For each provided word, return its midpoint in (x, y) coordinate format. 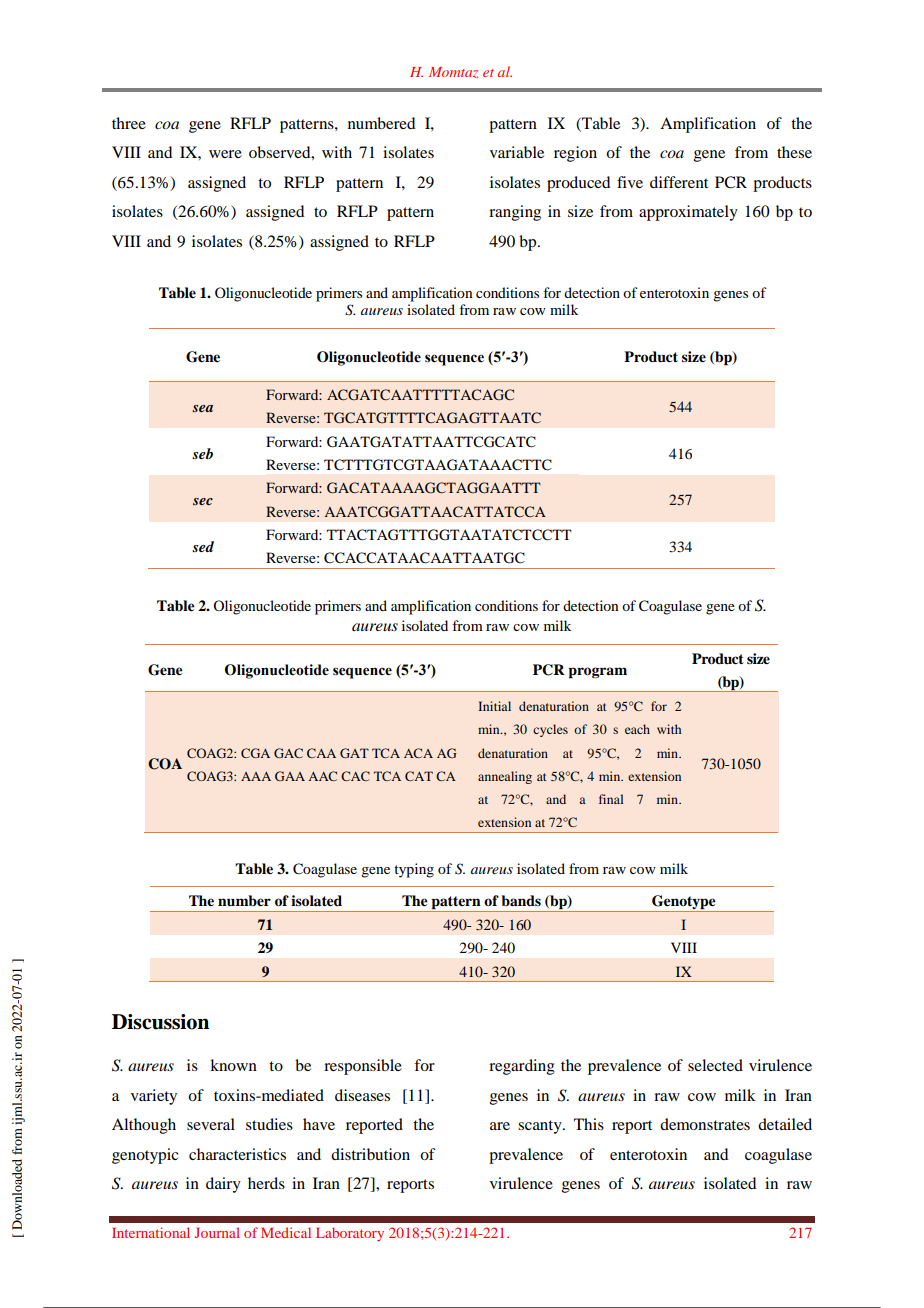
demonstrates (705, 1124)
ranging (515, 213)
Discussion (160, 1022)
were (225, 154)
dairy (223, 1185)
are (500, 1126)
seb (202, 453)
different (679, 182)
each (637, 729)
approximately (688, 213)
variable (517, 152)
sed (203, 546)
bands (521, 900)
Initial (494, 706)
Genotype (684, 903)
